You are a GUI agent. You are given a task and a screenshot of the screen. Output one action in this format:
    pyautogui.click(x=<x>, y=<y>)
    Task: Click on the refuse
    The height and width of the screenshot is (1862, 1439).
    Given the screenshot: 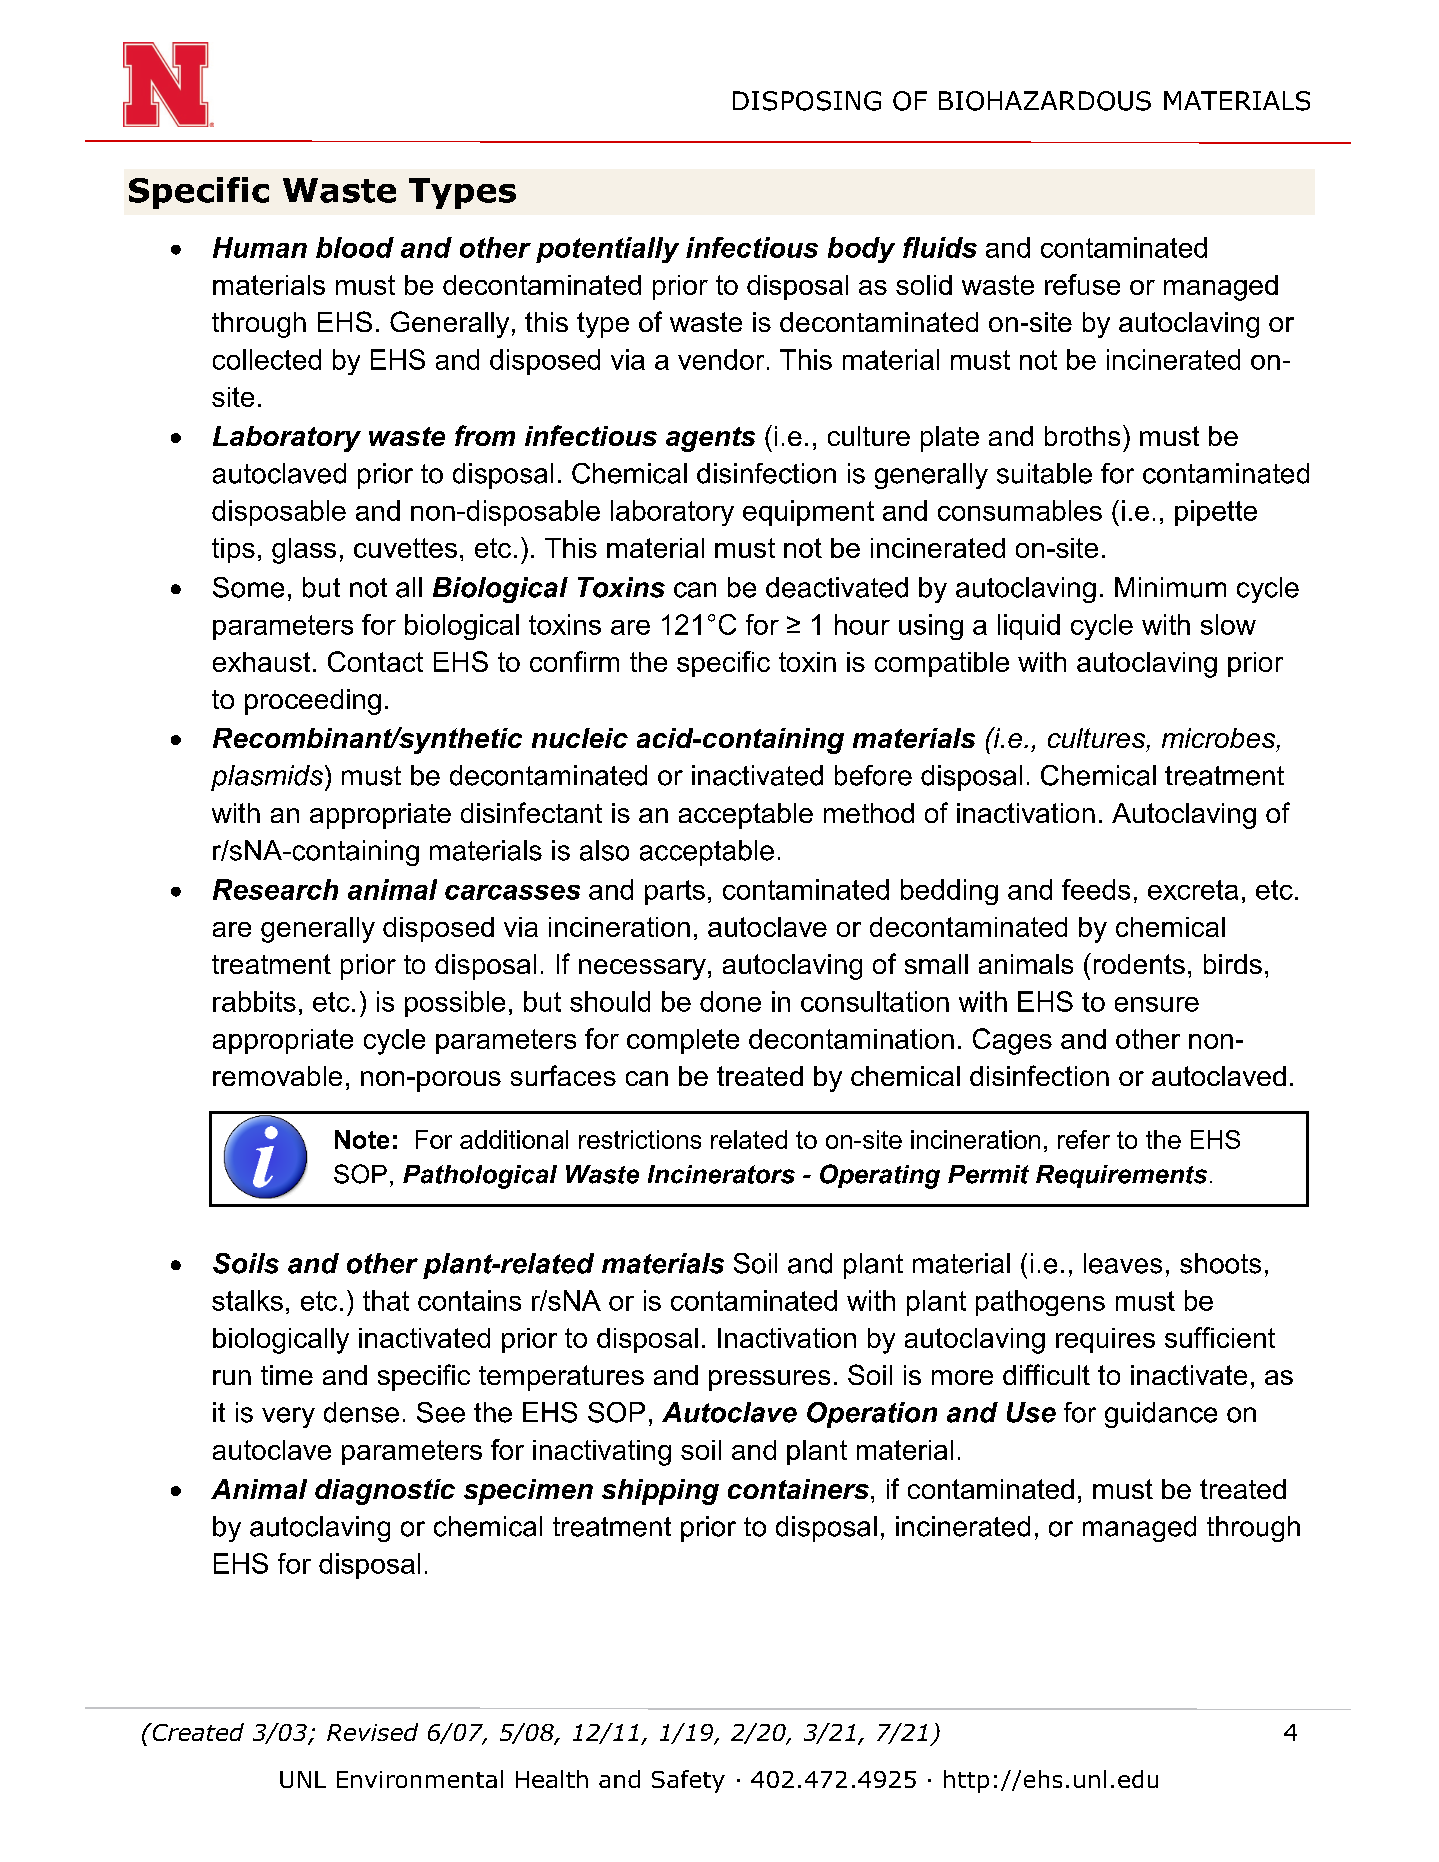 What is the action you would take?
    pyautogui.click(x=1082, y=284)
